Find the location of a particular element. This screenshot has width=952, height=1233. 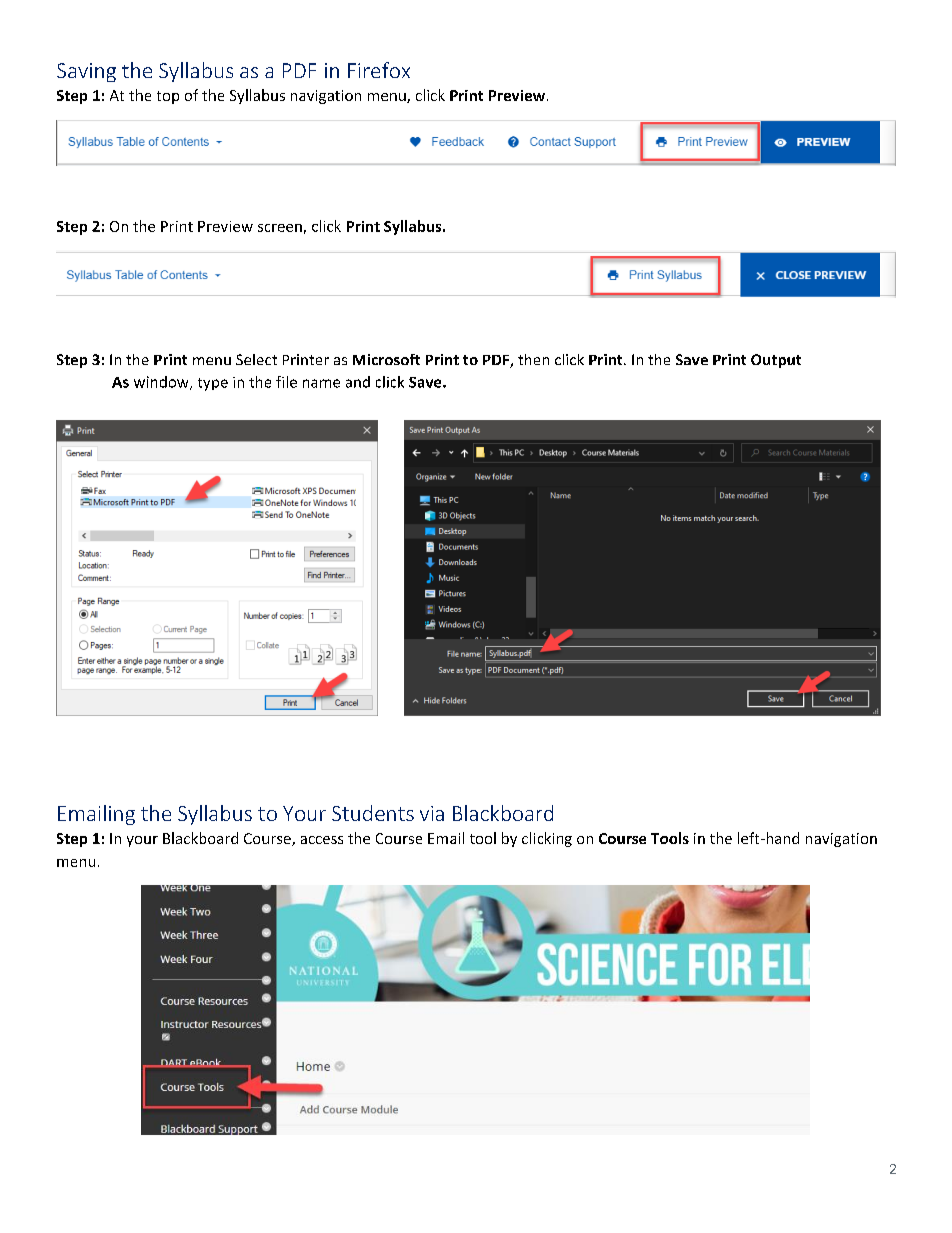

Firefox is located at coordinates (379, 70).
